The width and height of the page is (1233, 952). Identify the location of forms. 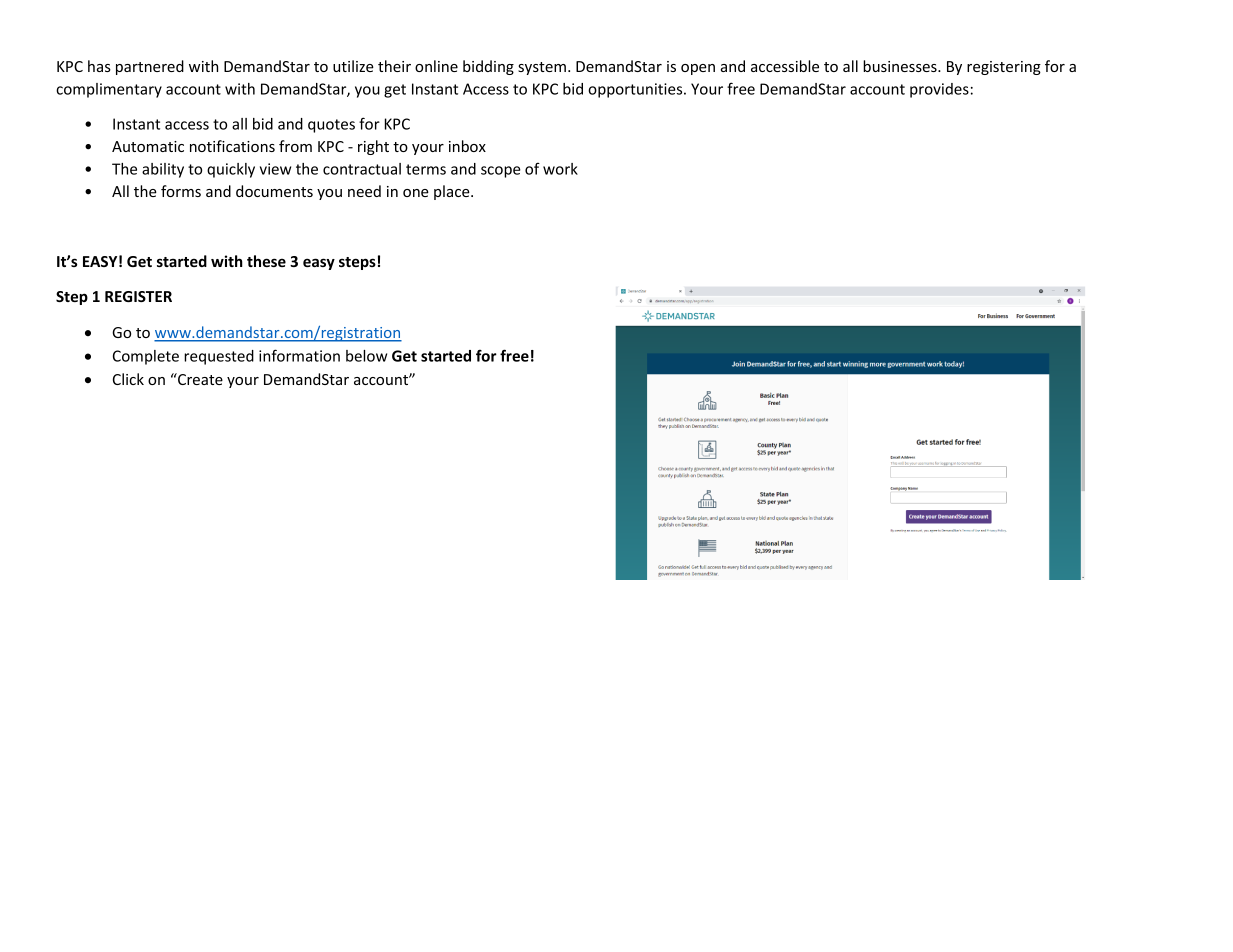
(181, 191).
